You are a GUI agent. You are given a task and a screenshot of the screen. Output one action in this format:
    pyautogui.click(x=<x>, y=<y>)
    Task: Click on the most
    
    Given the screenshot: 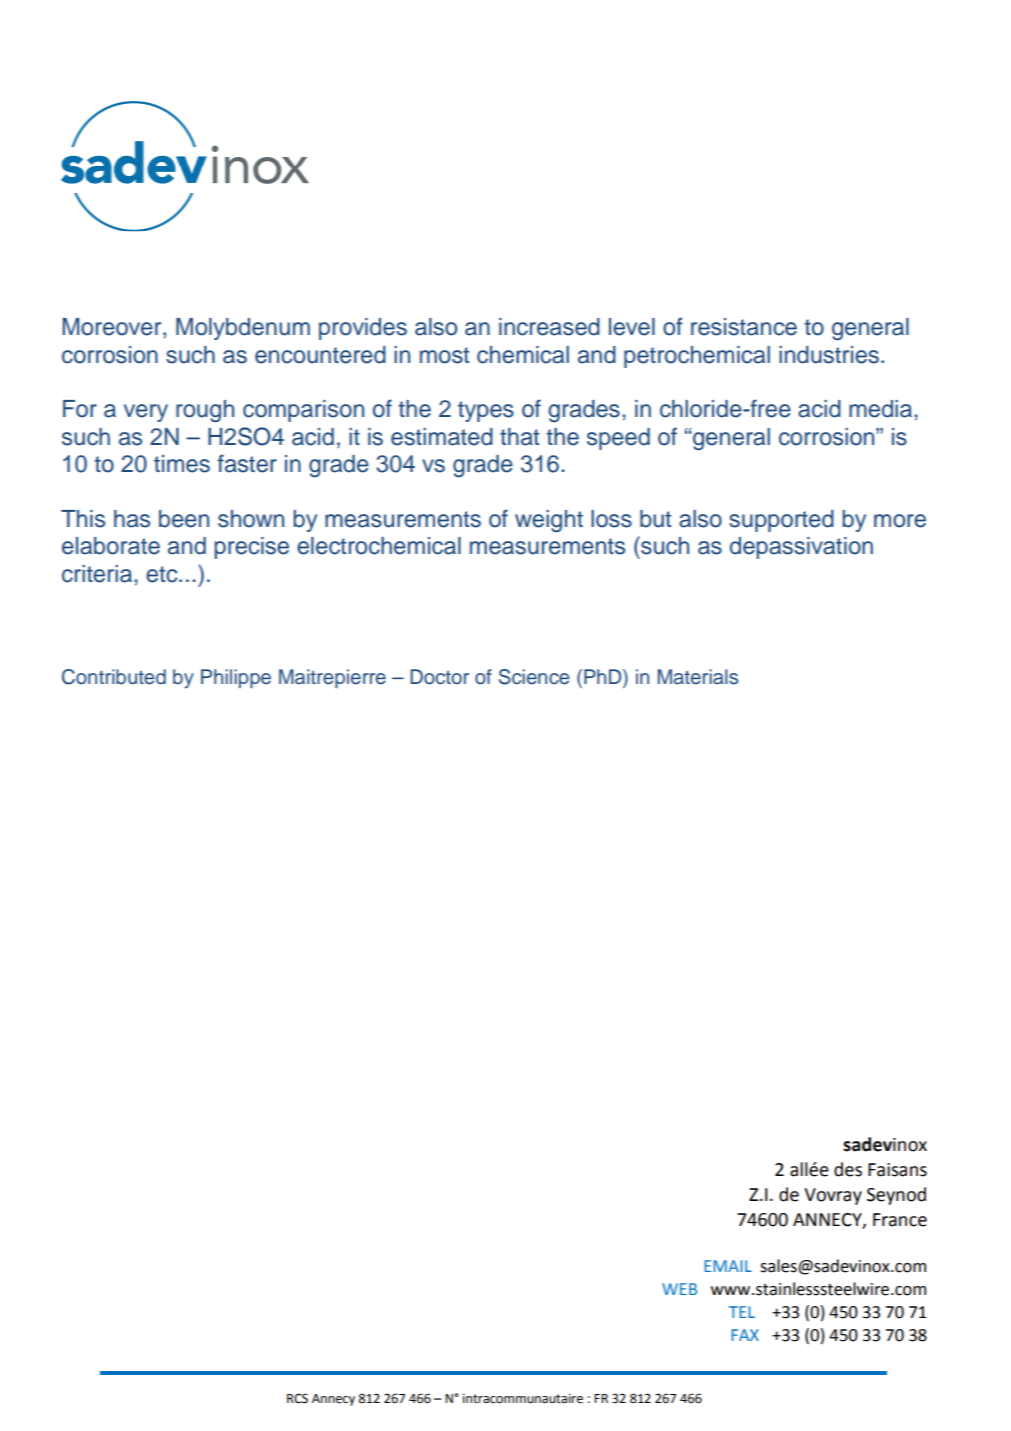 What is the action you would take?
    pyautogui.click(x=444, y=355)
